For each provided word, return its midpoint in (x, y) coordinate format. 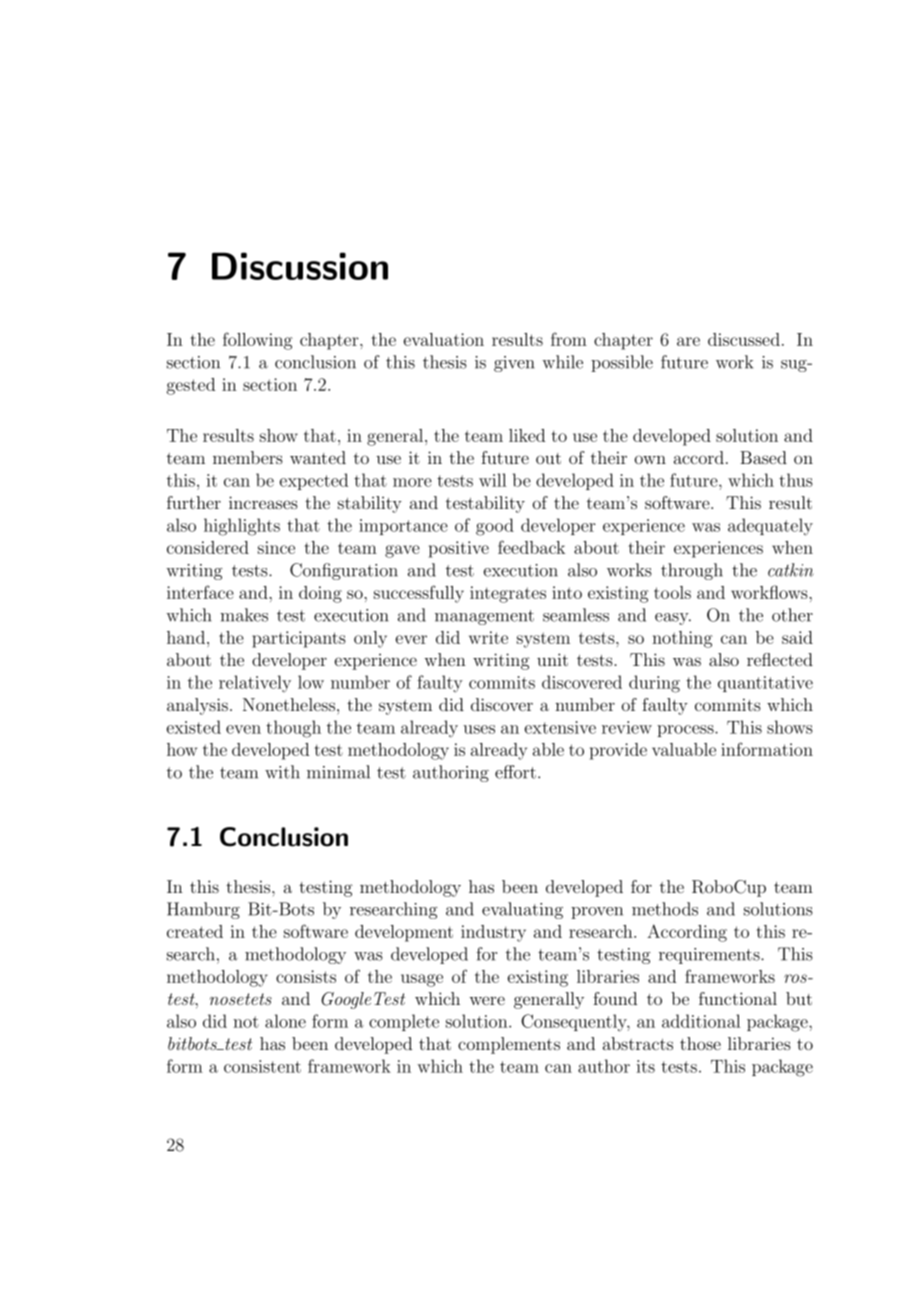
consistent (262, 1066)
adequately (770, 527)
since (276, 547)
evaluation (444, 339)
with (282, 772)
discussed (744, 339)
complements (509, 1045)
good (495, 527)
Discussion (300, 266)
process (686, 731)
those (700, 1043)
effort (515, 772)
